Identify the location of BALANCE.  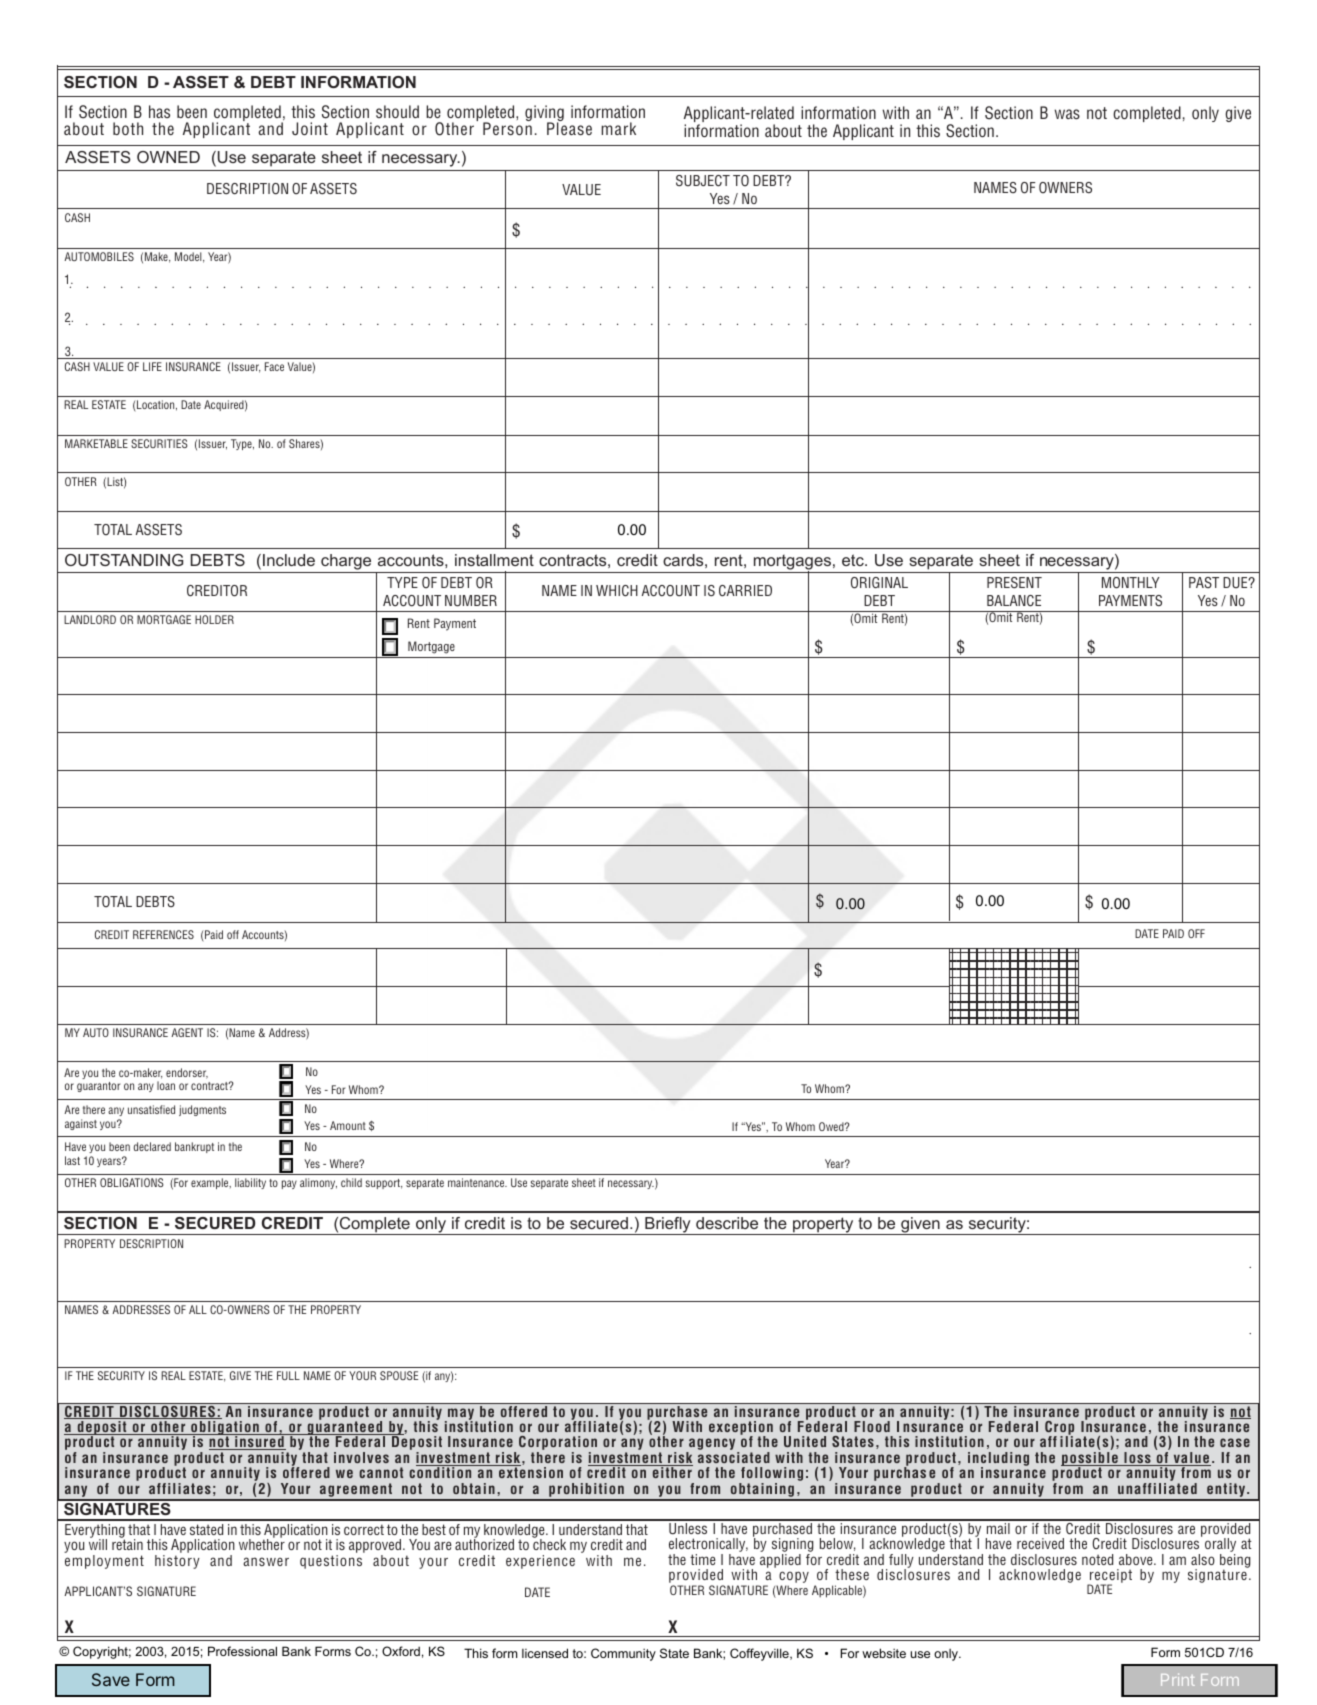
(1014, 601).
